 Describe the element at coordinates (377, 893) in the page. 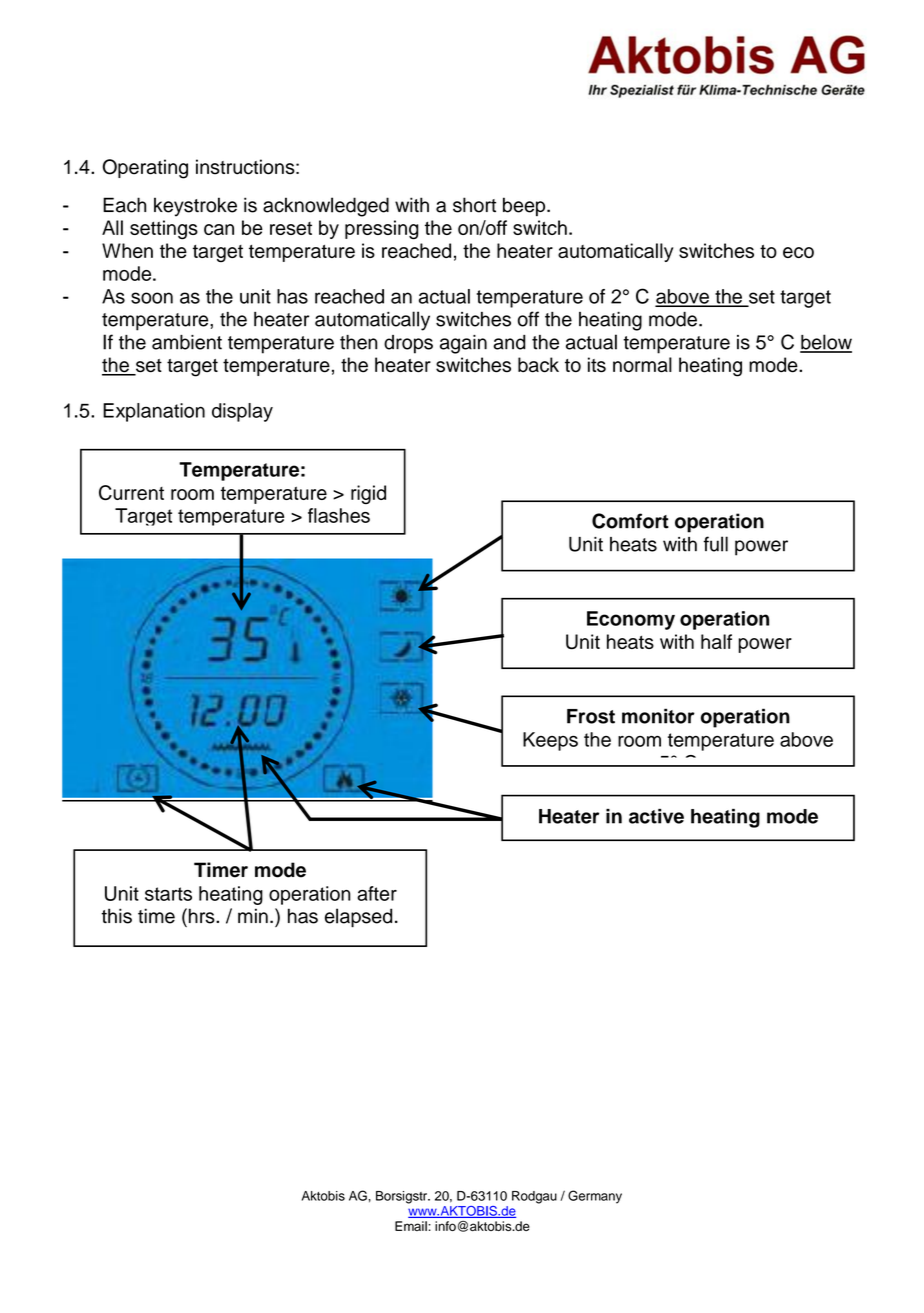

I see `after` at that location.
